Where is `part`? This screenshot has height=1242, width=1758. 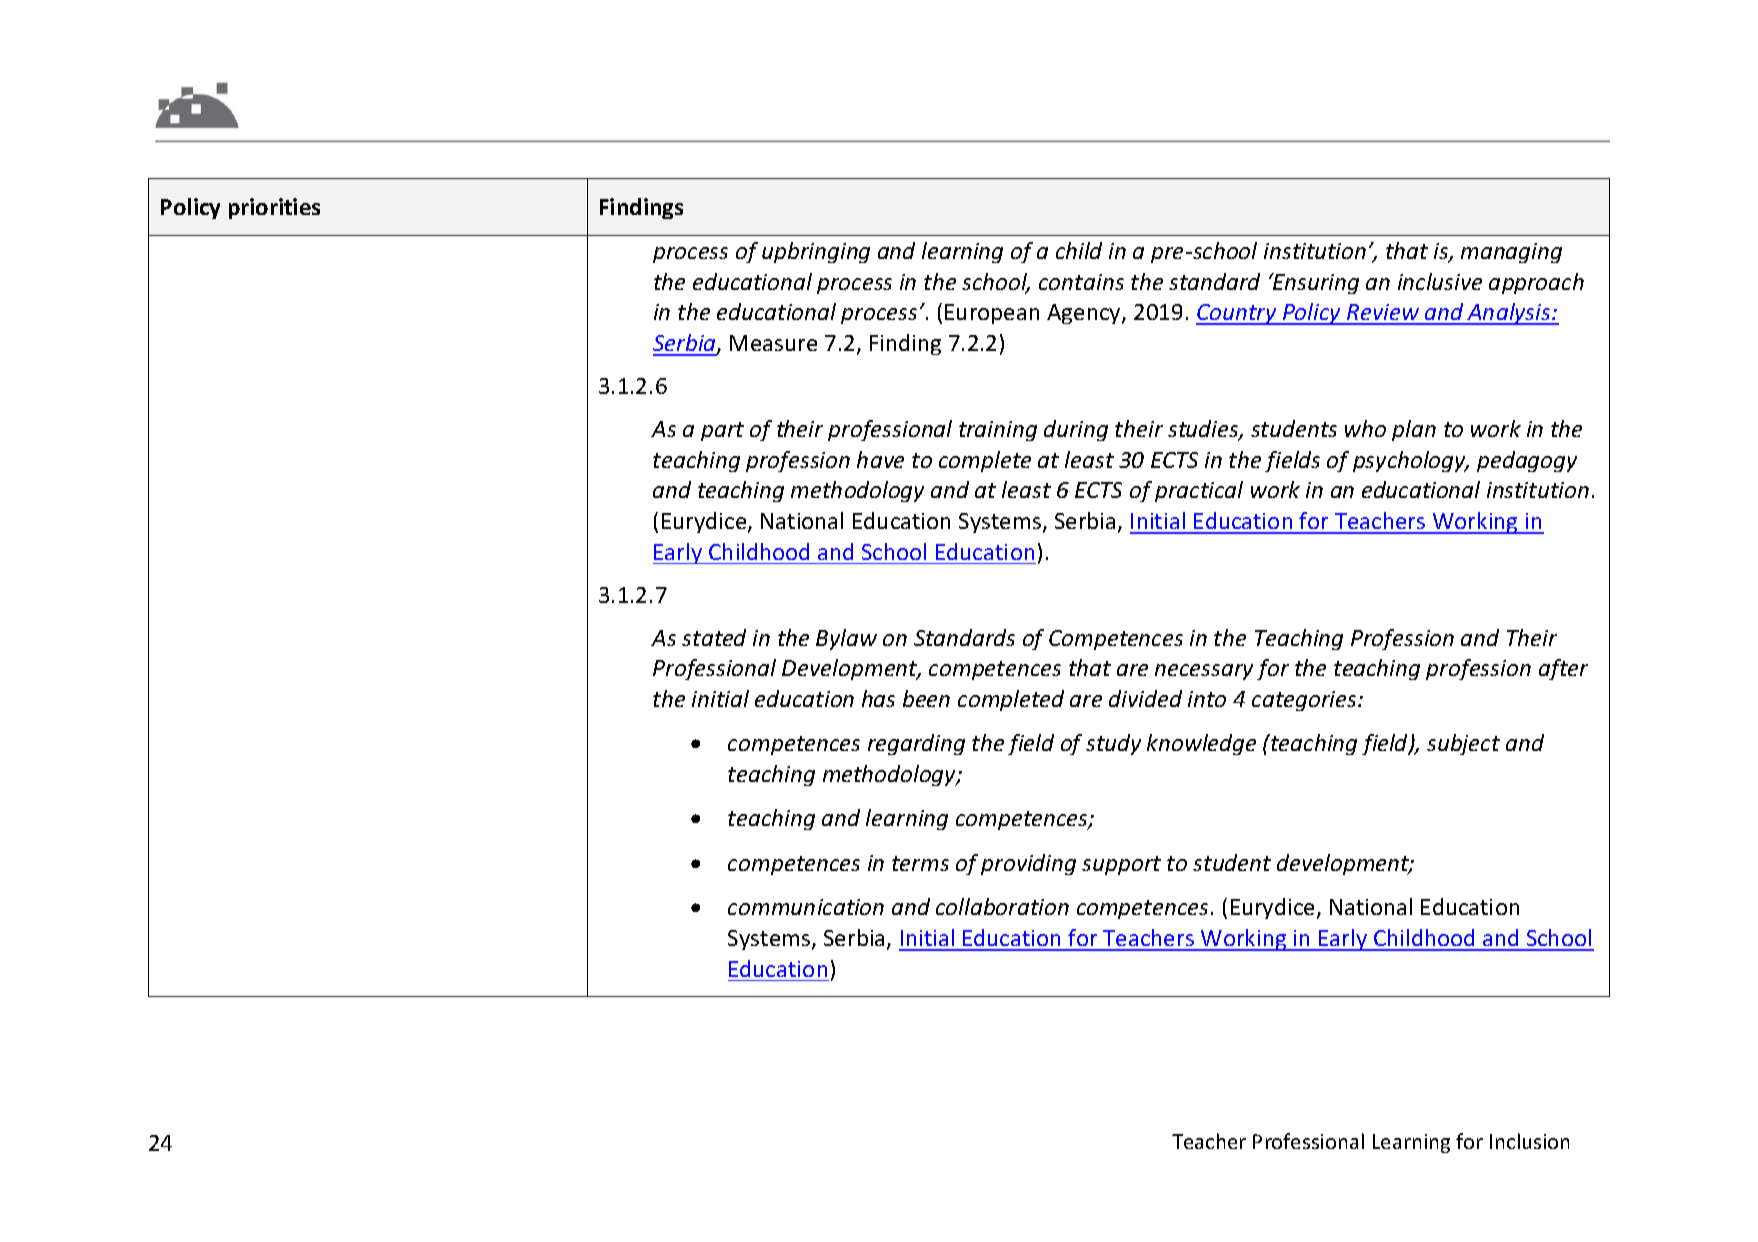 part is located at coordinates (722, 431).
